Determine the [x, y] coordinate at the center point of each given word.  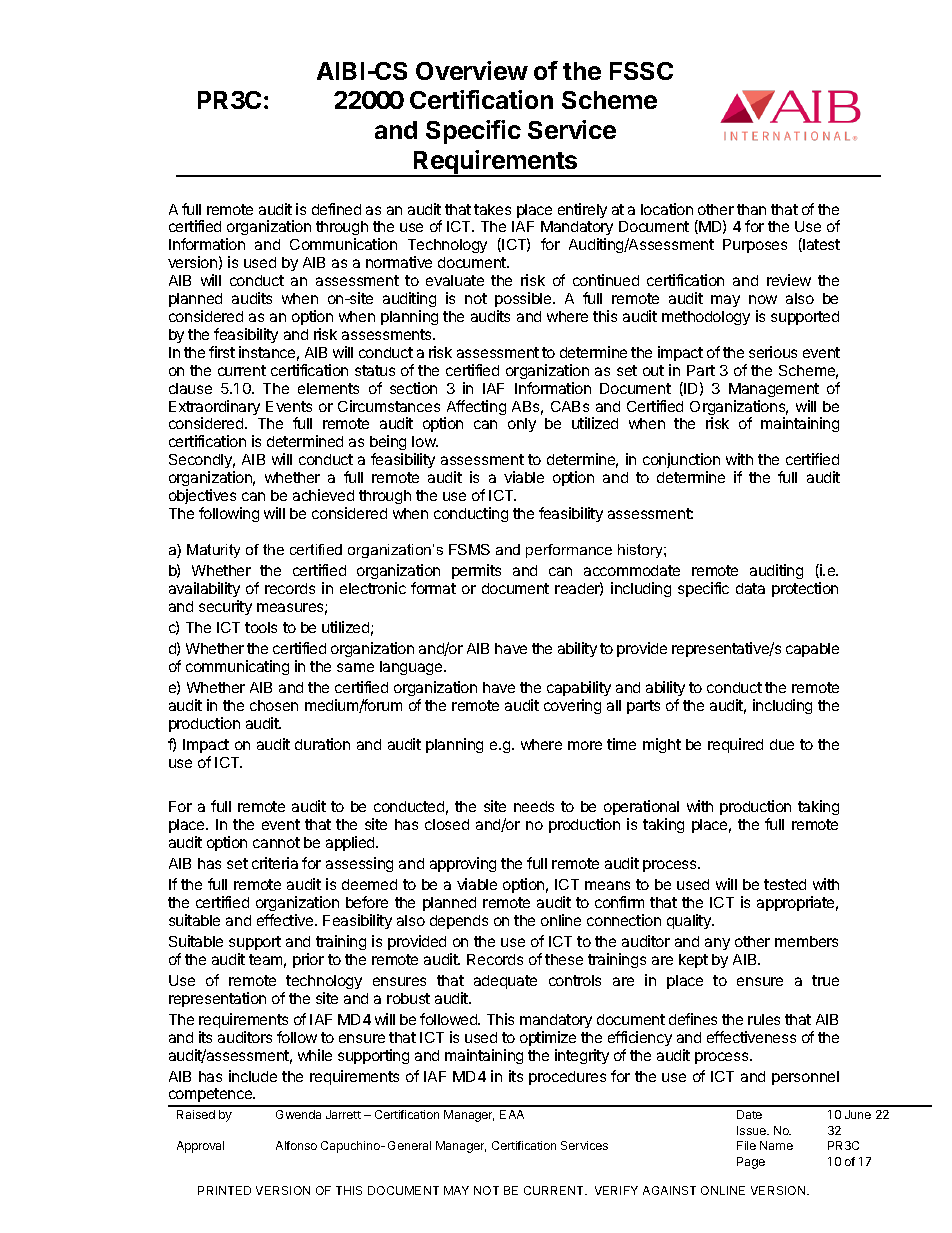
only [522, 425]
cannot [276, 842]
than [751, 209]
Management [774, 390]
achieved [323, 495]
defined [336, 209]
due [782, 744]
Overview [472, 70]
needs [534, 806]
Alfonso [296, 1145]
